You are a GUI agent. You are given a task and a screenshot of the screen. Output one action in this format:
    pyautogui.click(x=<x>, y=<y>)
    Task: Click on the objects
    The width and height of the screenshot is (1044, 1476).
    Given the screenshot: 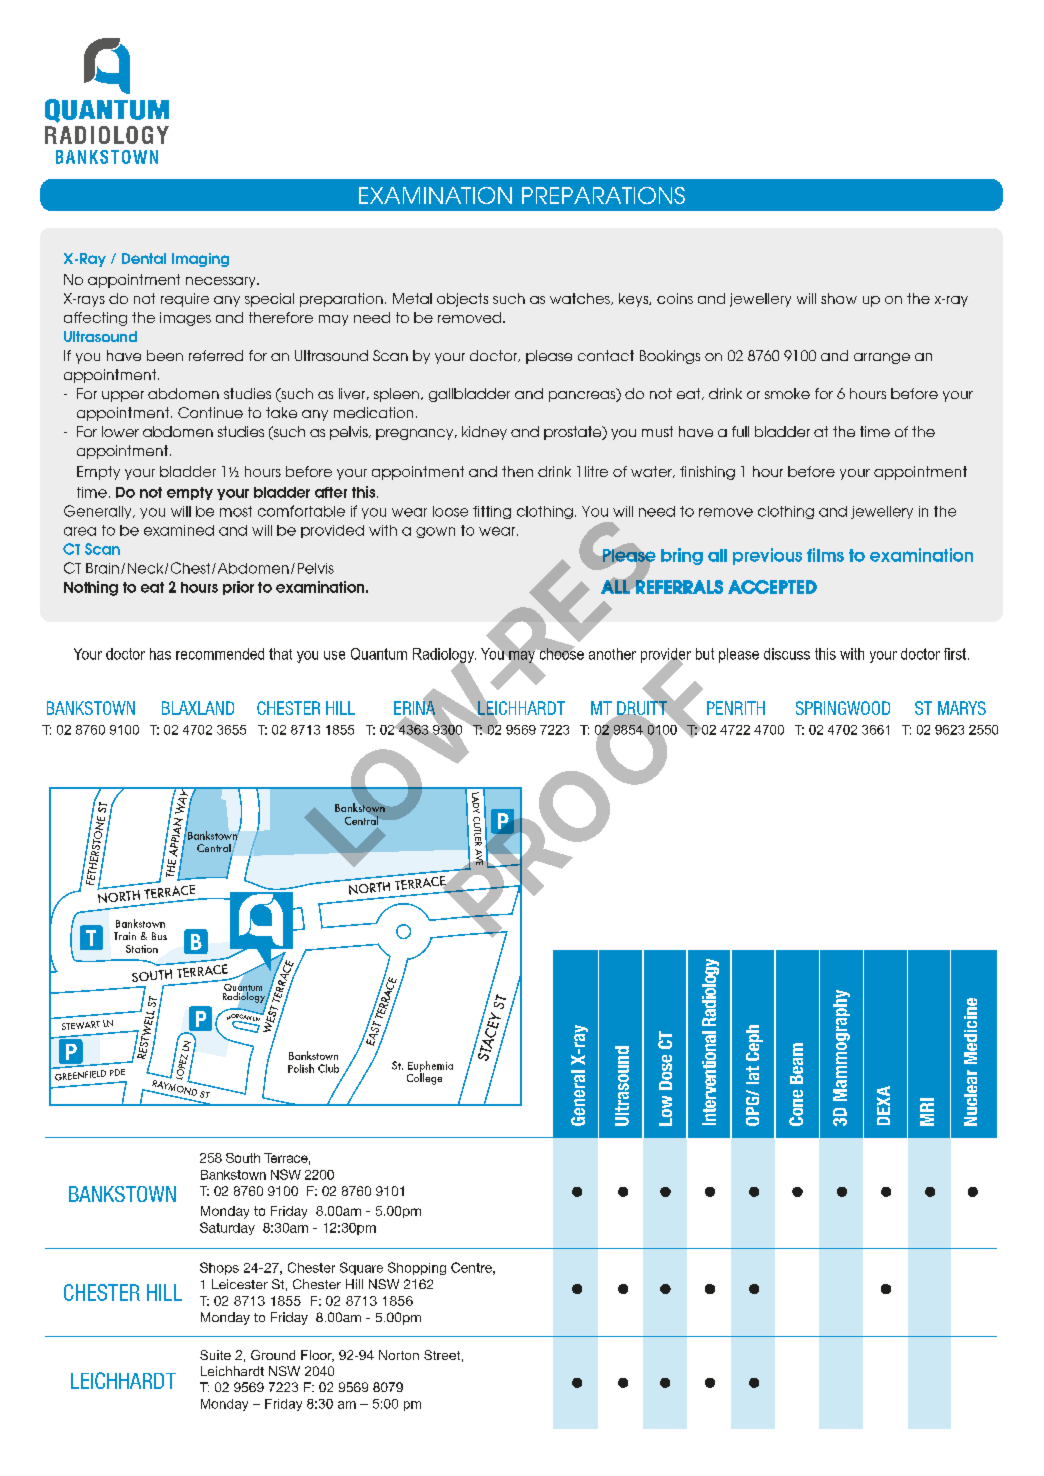 What is the action you would take?
    pyautogui.click(x=462, y=300)
